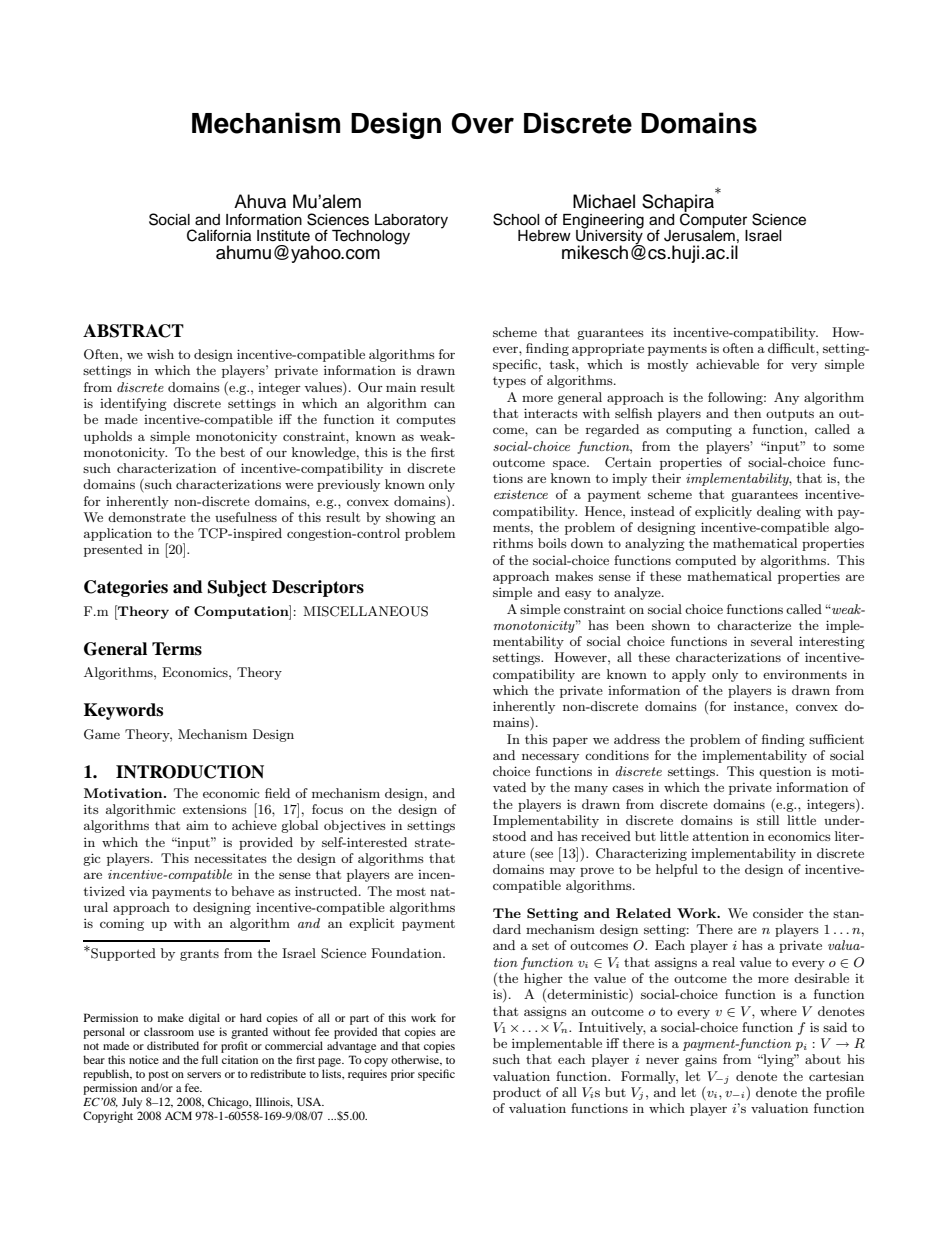 The width and height of the screenshot is (952, 1233). Describe the element at coordinates (713, 220) in the screenshot. I see `Computer` at that location.
